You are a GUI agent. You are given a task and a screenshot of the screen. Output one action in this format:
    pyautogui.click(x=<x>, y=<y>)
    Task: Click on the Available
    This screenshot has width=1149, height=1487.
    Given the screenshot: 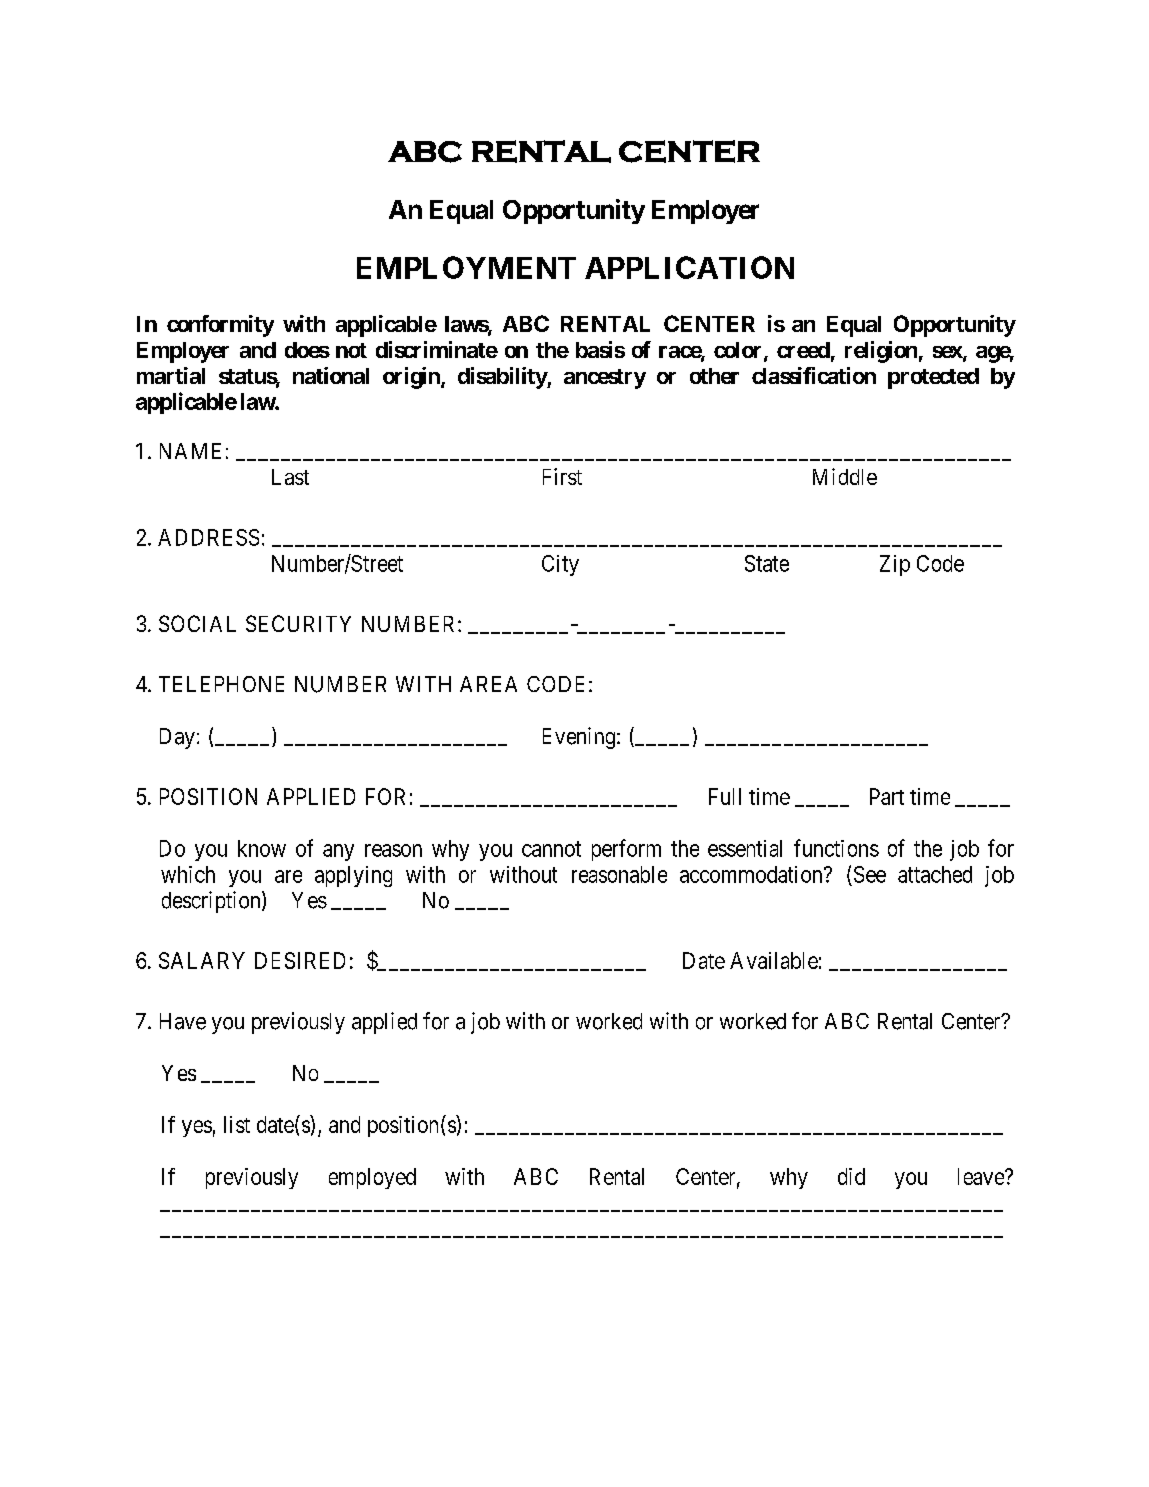 What is the action you would take?
    pyautogui.click(x=774, y=960)
